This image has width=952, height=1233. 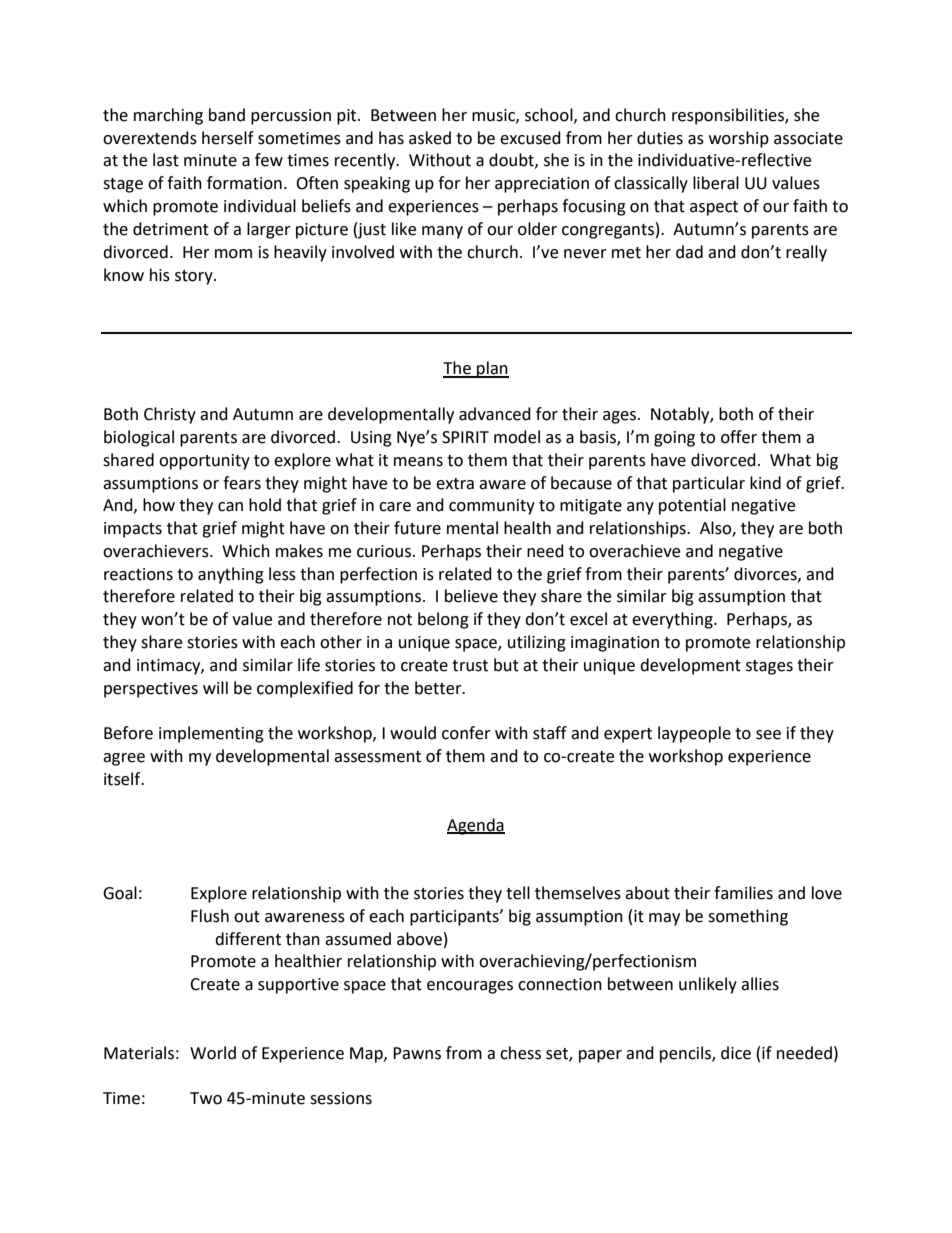 What do you see at coordinates (492, 369) in the image?
I see `plan` at bounding box center [492, 369].
